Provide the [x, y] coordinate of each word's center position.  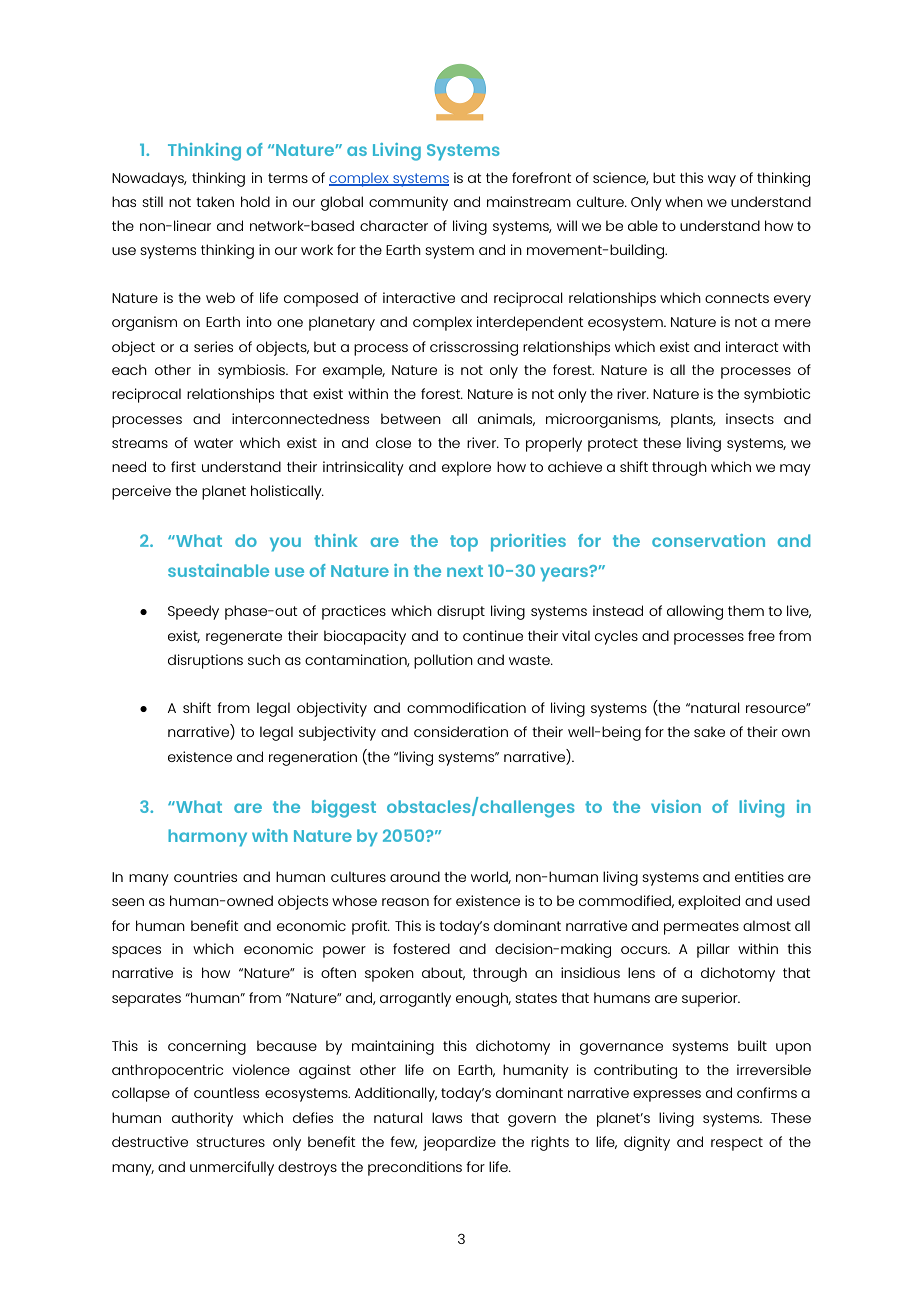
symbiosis [252, 371]
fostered [421, 948]
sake [709, 731]
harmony [207, 838]
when [684, 201]
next [465, 571]
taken [215, 201]
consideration [461, 731]
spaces [136, 952]
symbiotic [777, 395]
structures [230, 1142]
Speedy [193, 612]
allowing [695, 612]
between [411, 418]
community [408, 203]
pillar [713, 950]
